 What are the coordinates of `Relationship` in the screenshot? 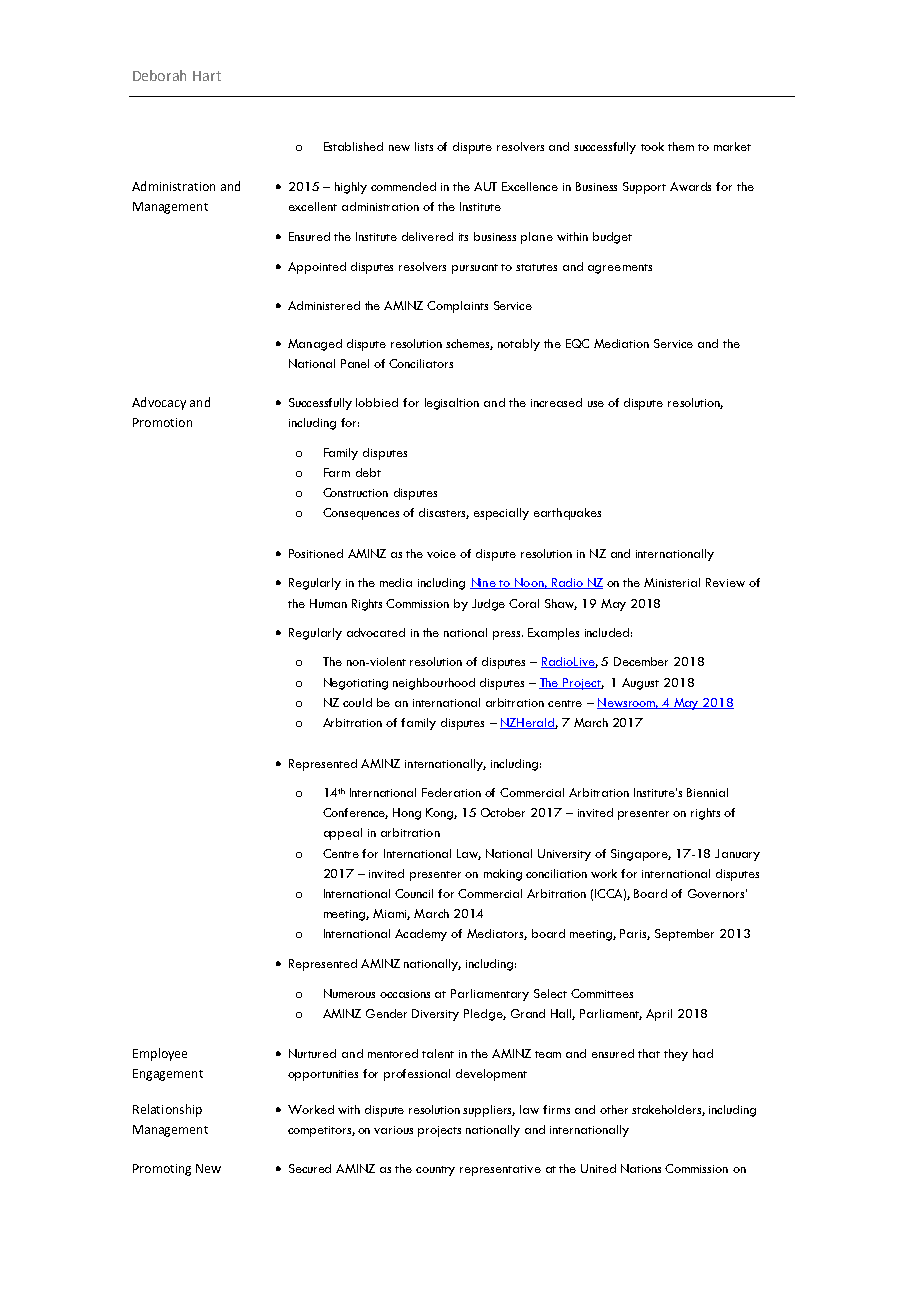 It's located at (167, 1110).
